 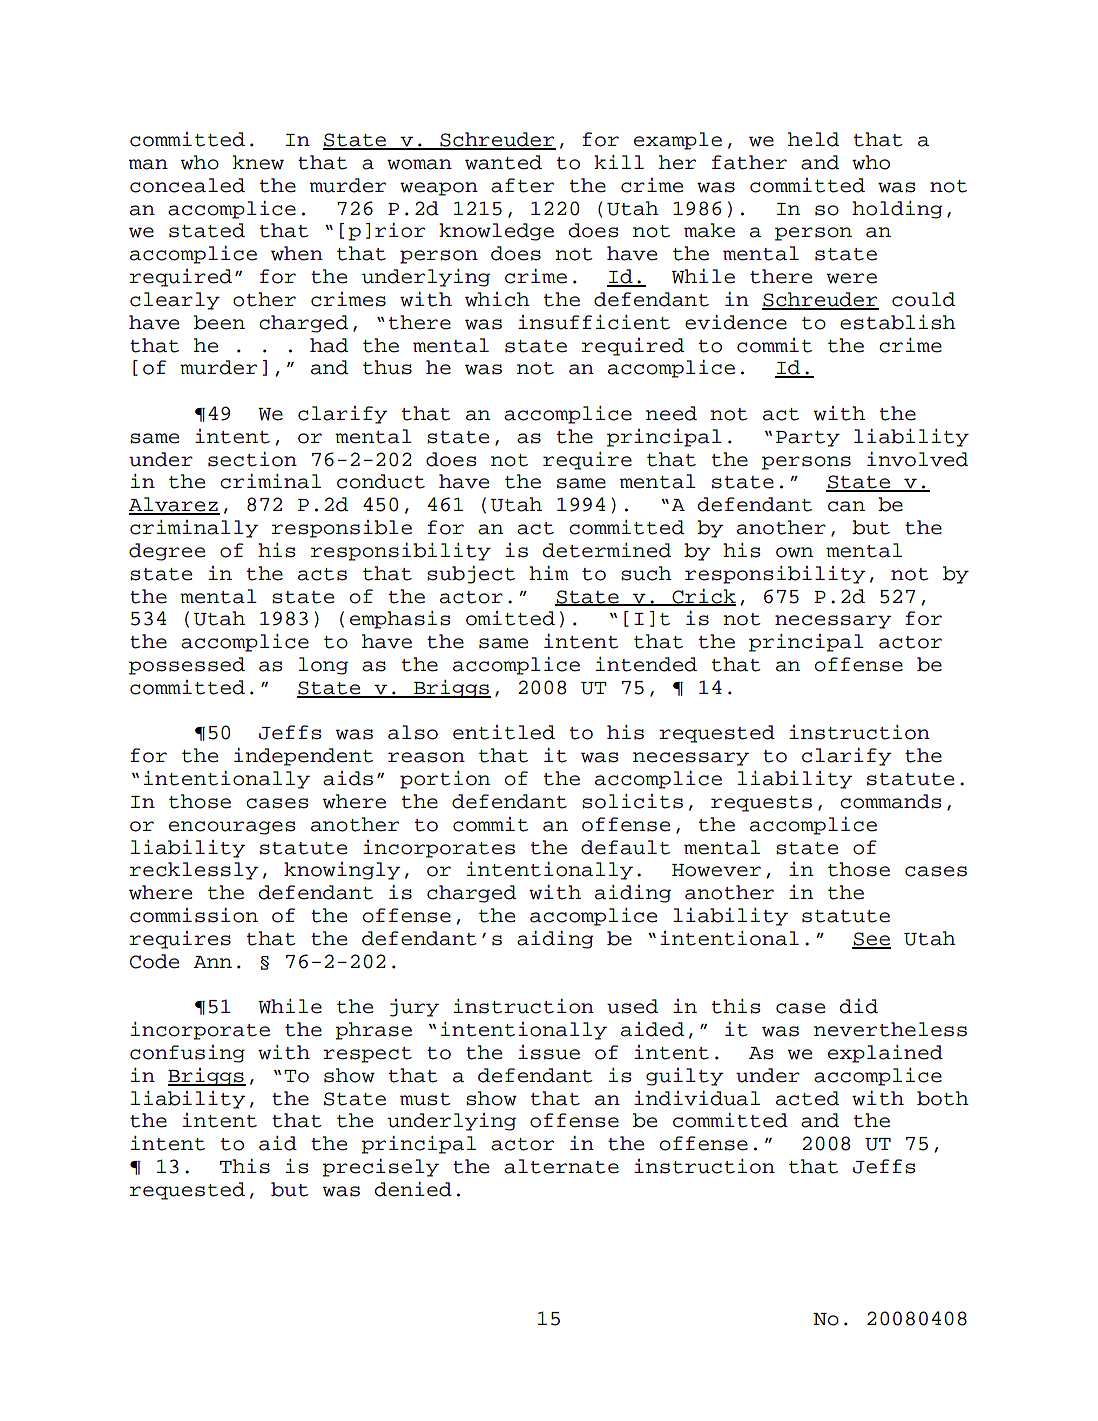 I want to click on acts, so click(x=322, y=574).
